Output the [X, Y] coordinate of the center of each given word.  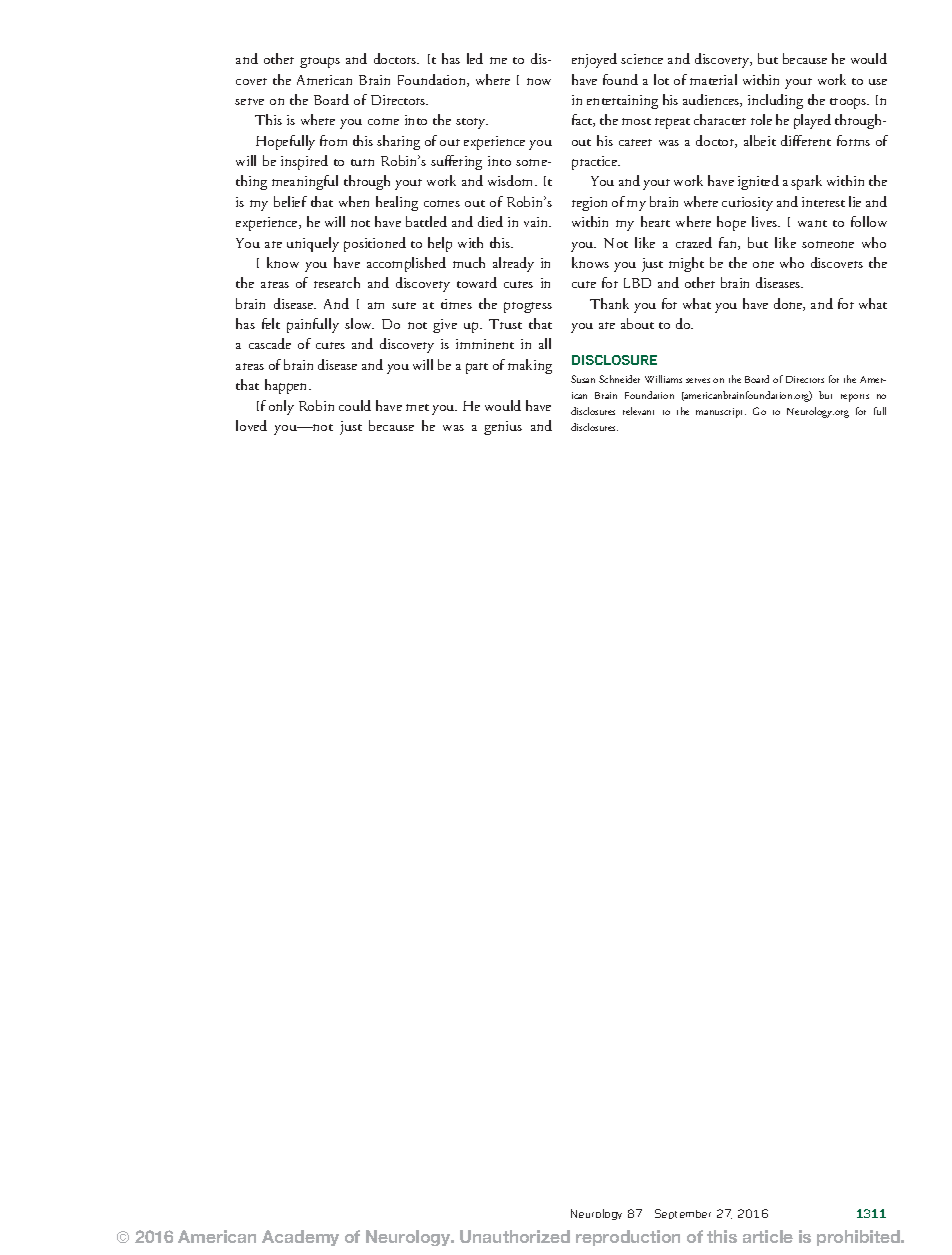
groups [320, 62]
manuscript [721, 413]
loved [251, 425]
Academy [300, 1238]
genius [503, 428]
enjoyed [594, 60]
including [775, 101]
